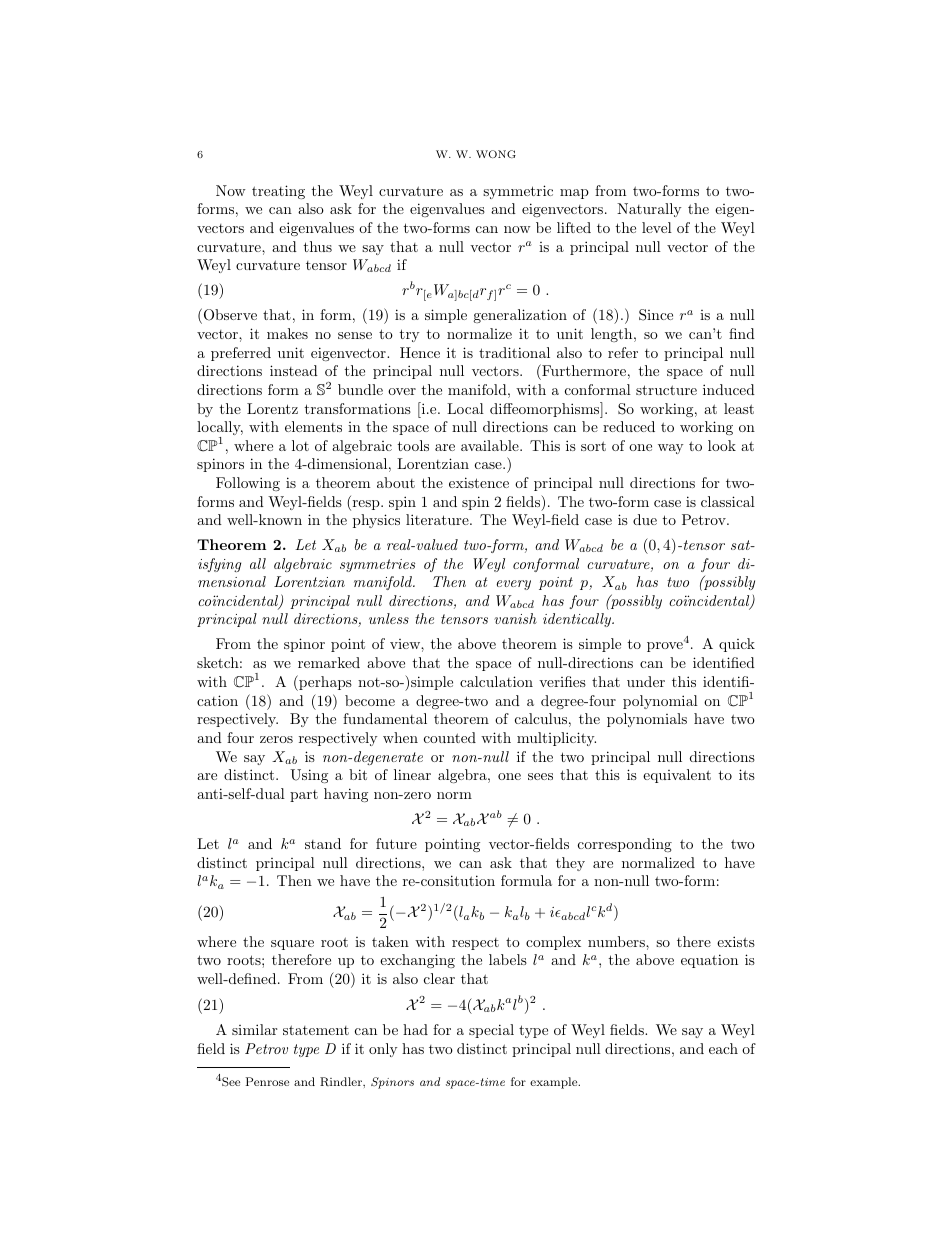  What do you see at coordinates (515, 618) in the page?
I see `vanish` at bounding box center [515, 618].
